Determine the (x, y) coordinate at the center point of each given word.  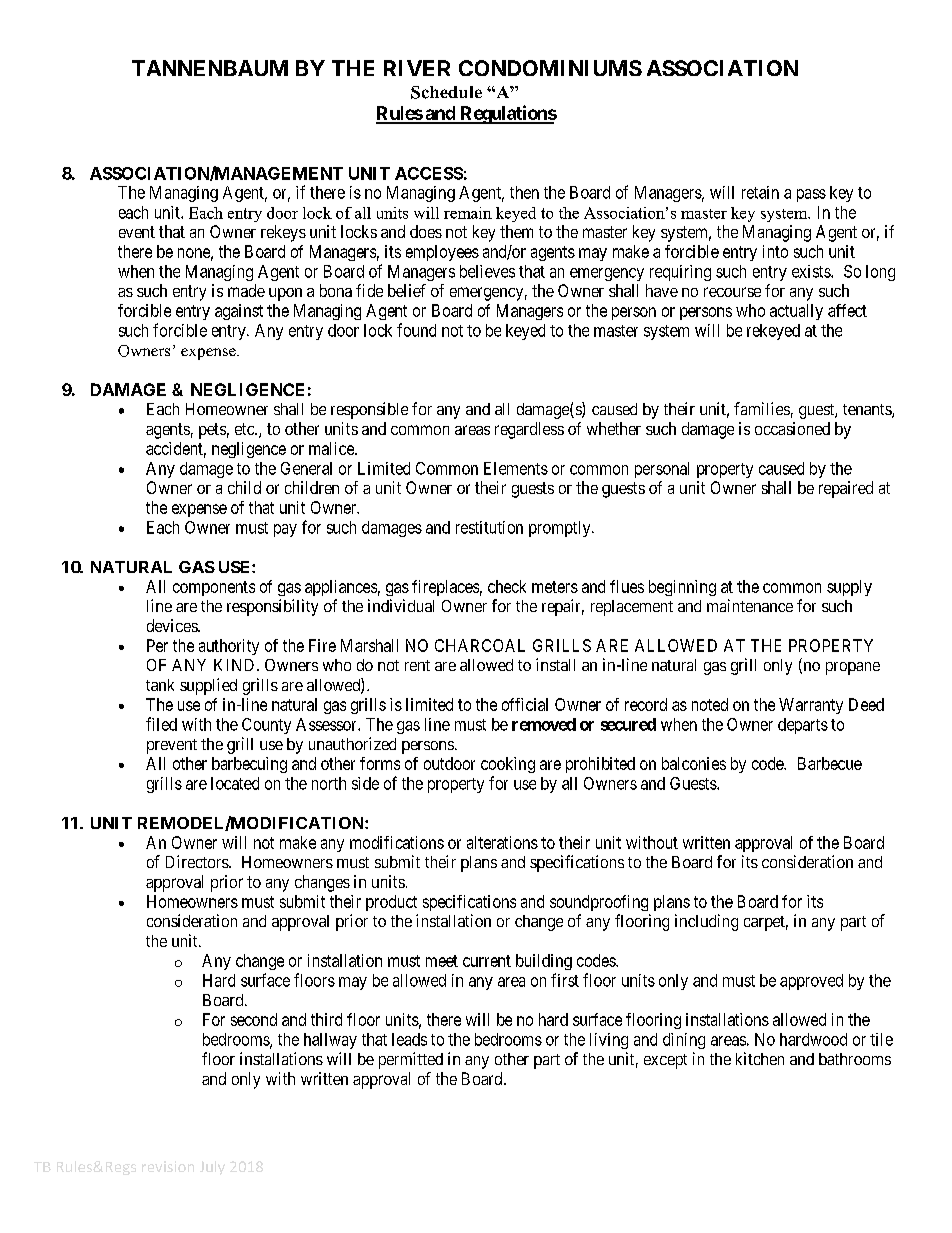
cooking (508, 765)
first (565, 980)
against (239, 312)
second (254, 1019)
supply (849, 588)
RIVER (417, 68)
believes (487, 271)
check (507, 586)
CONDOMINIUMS (550, 68)
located (235, 783)
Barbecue (830, 763)
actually (796, 312)
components (214, 588)
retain (760, 192)
